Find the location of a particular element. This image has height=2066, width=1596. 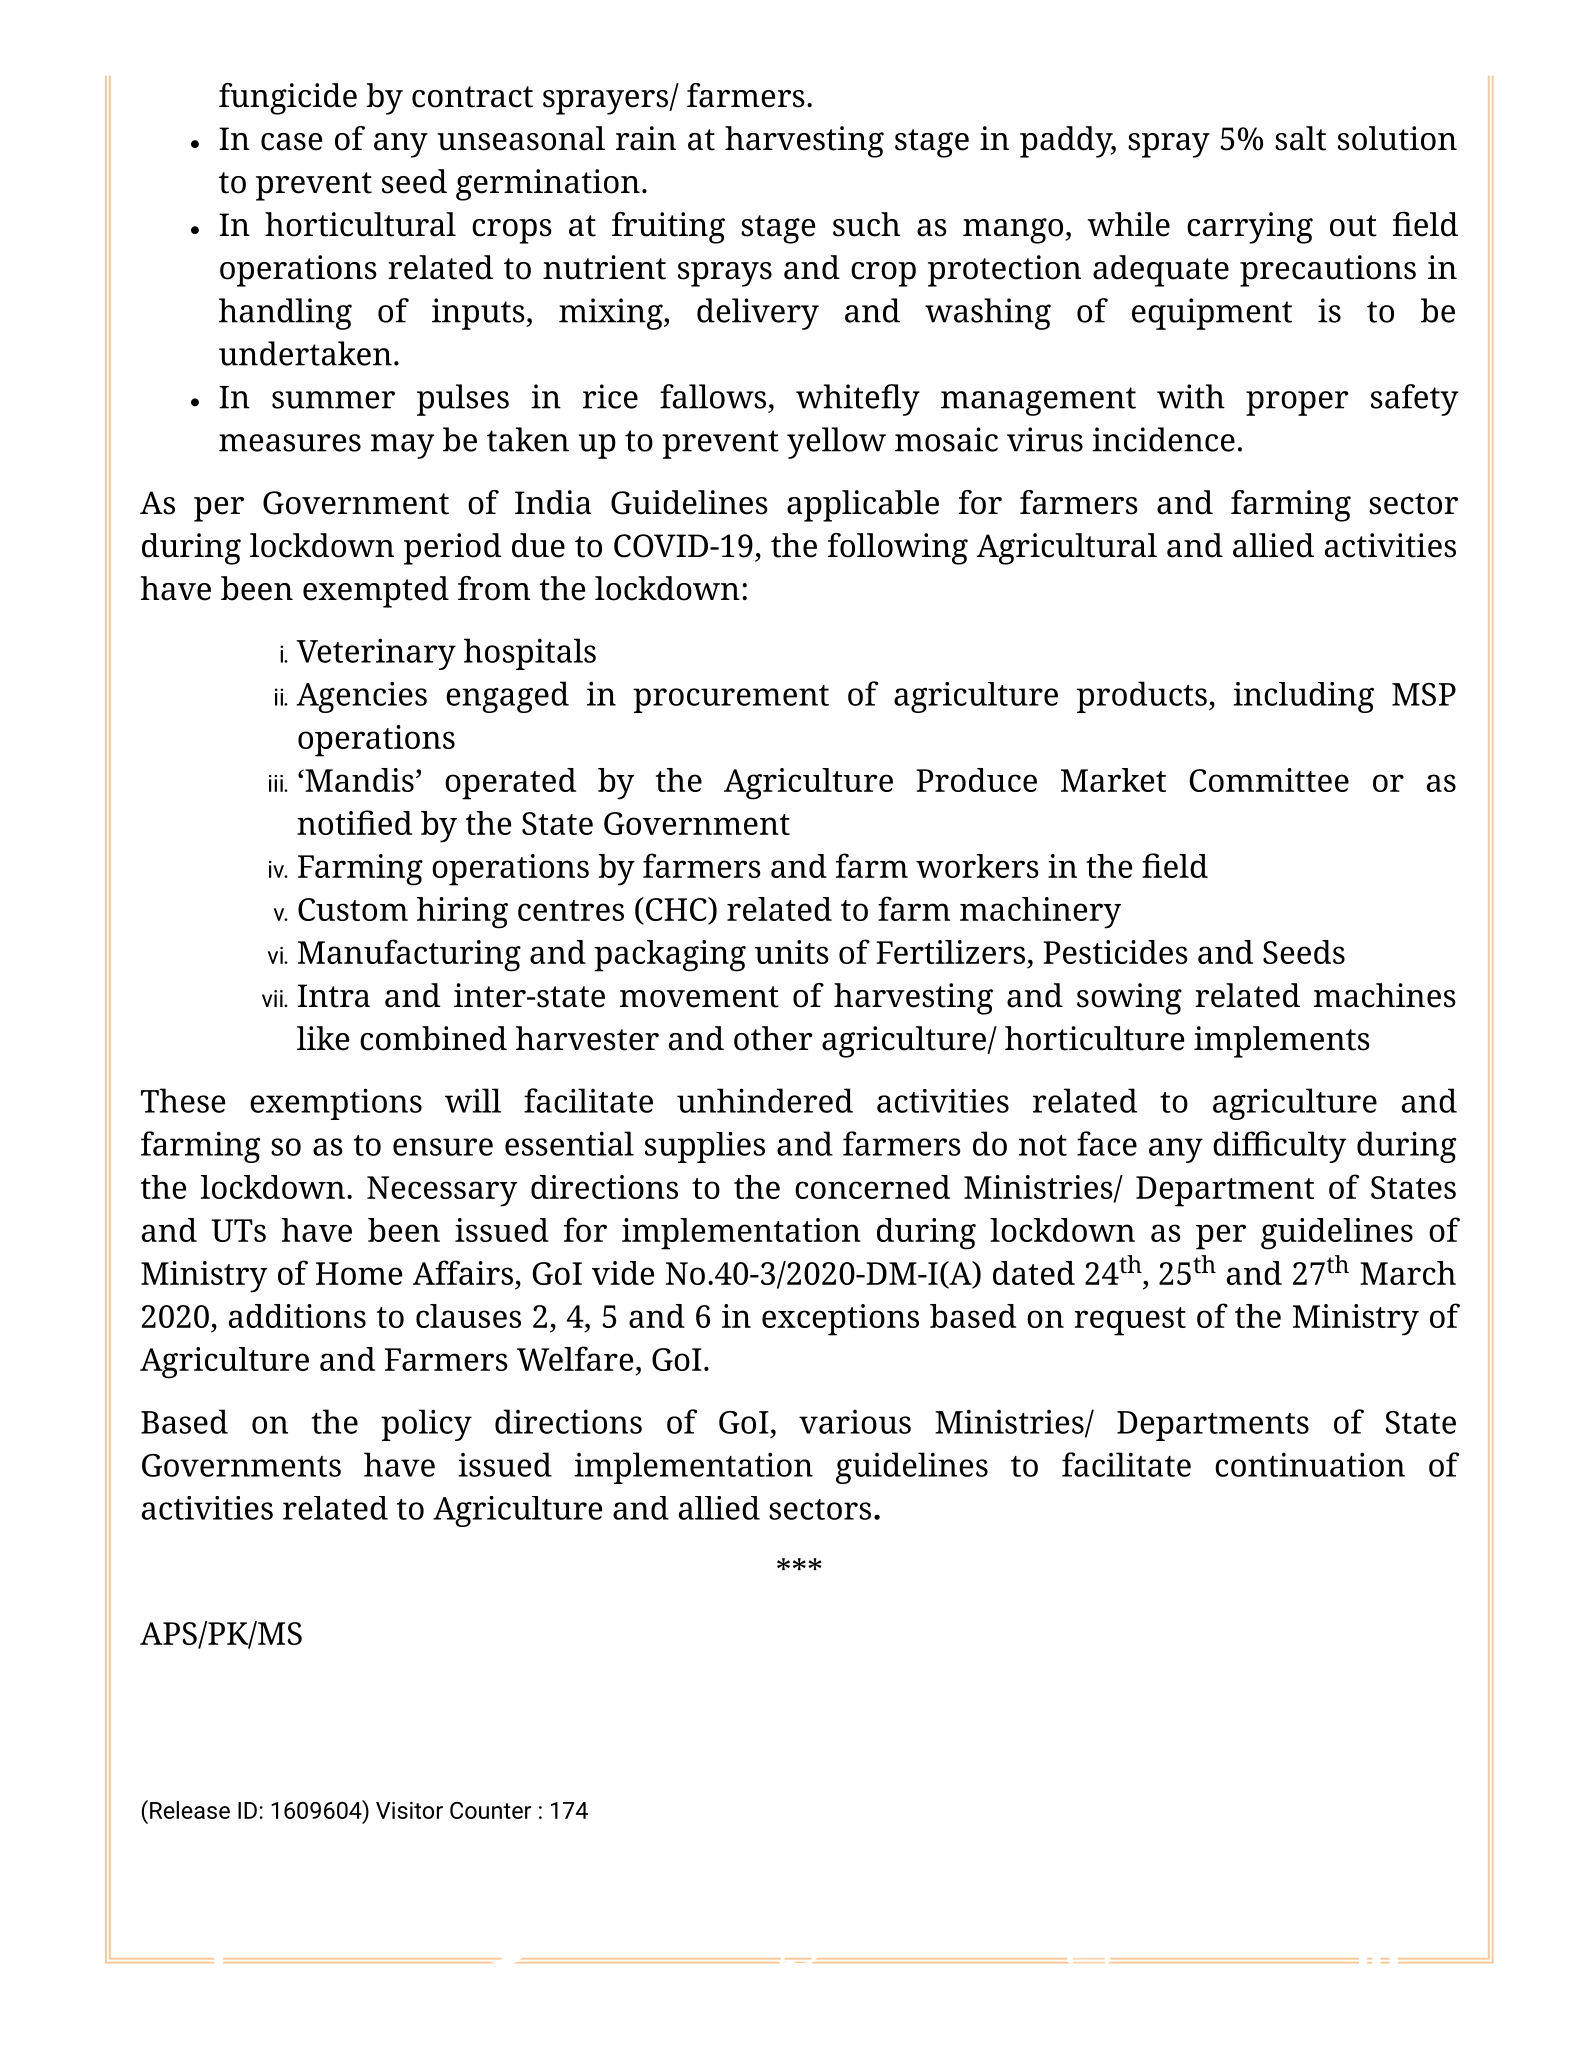

Agencies is located at coordinates (361, 697).
